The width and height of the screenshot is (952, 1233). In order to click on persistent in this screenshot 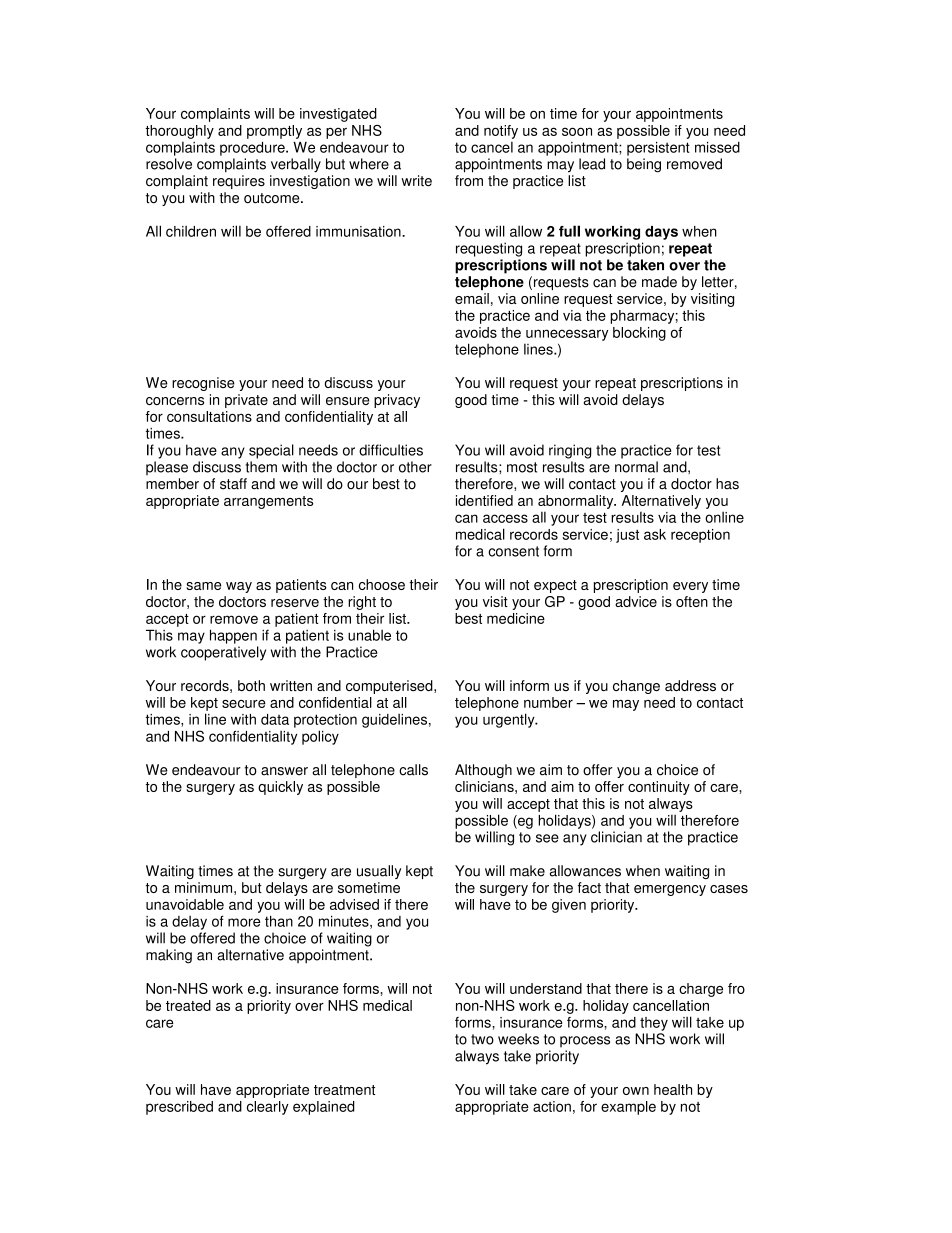, I will do `click(658, 149)`.
